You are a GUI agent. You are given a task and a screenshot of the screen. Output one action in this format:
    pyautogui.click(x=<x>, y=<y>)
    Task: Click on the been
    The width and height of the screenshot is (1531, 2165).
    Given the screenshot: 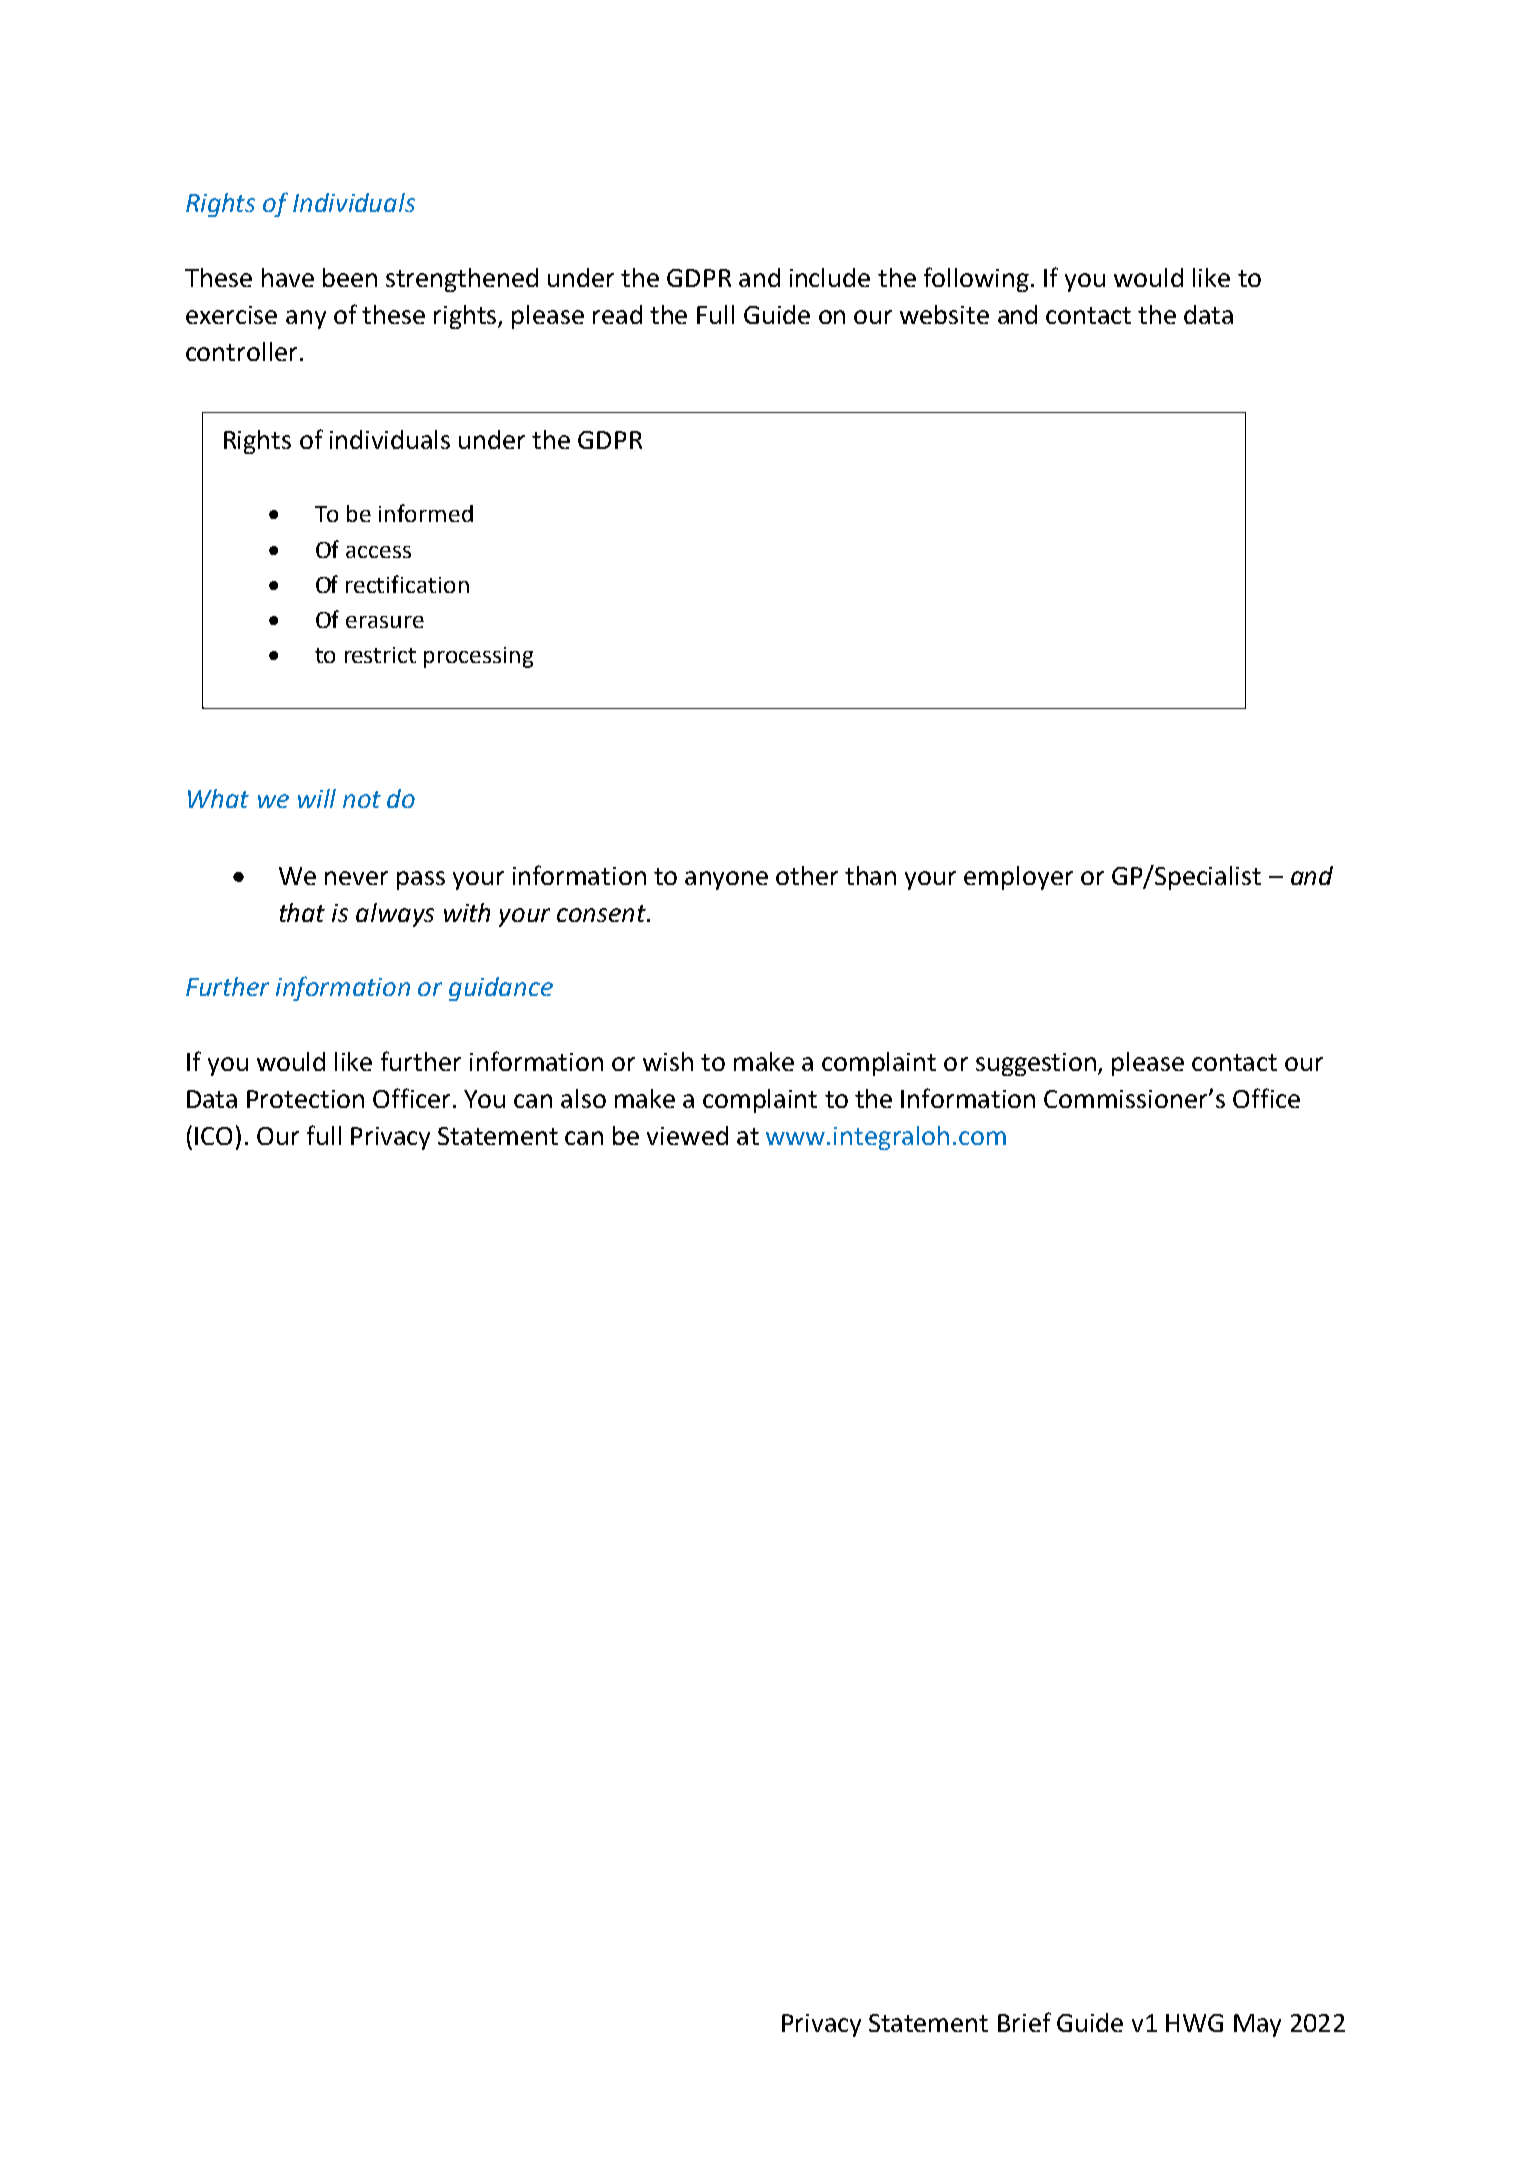 What is the action you would take?
    pyautogui.click(x=350, y=277)
